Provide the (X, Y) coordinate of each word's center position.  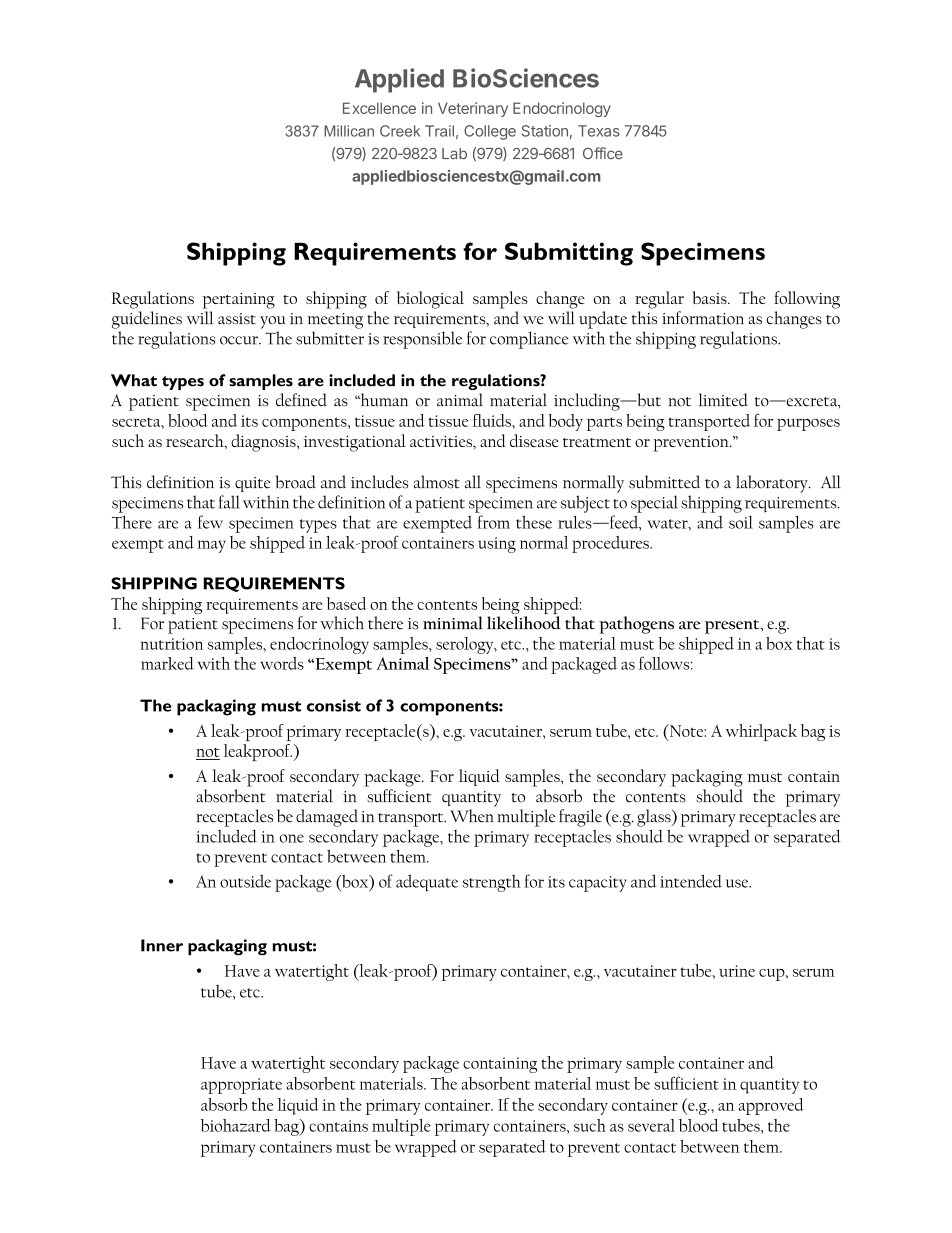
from (493, 522)
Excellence (379, 108)
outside (245, 881)
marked (167, 663)
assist (237, 319)
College (490, 132)
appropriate (241, 1086)
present (733, 627)
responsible (422, 340)
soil (741, 522)
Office (603, 153)
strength (492, 883)
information (703, 318)
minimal (453, 623)
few (210, 522)
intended (691, 881)
